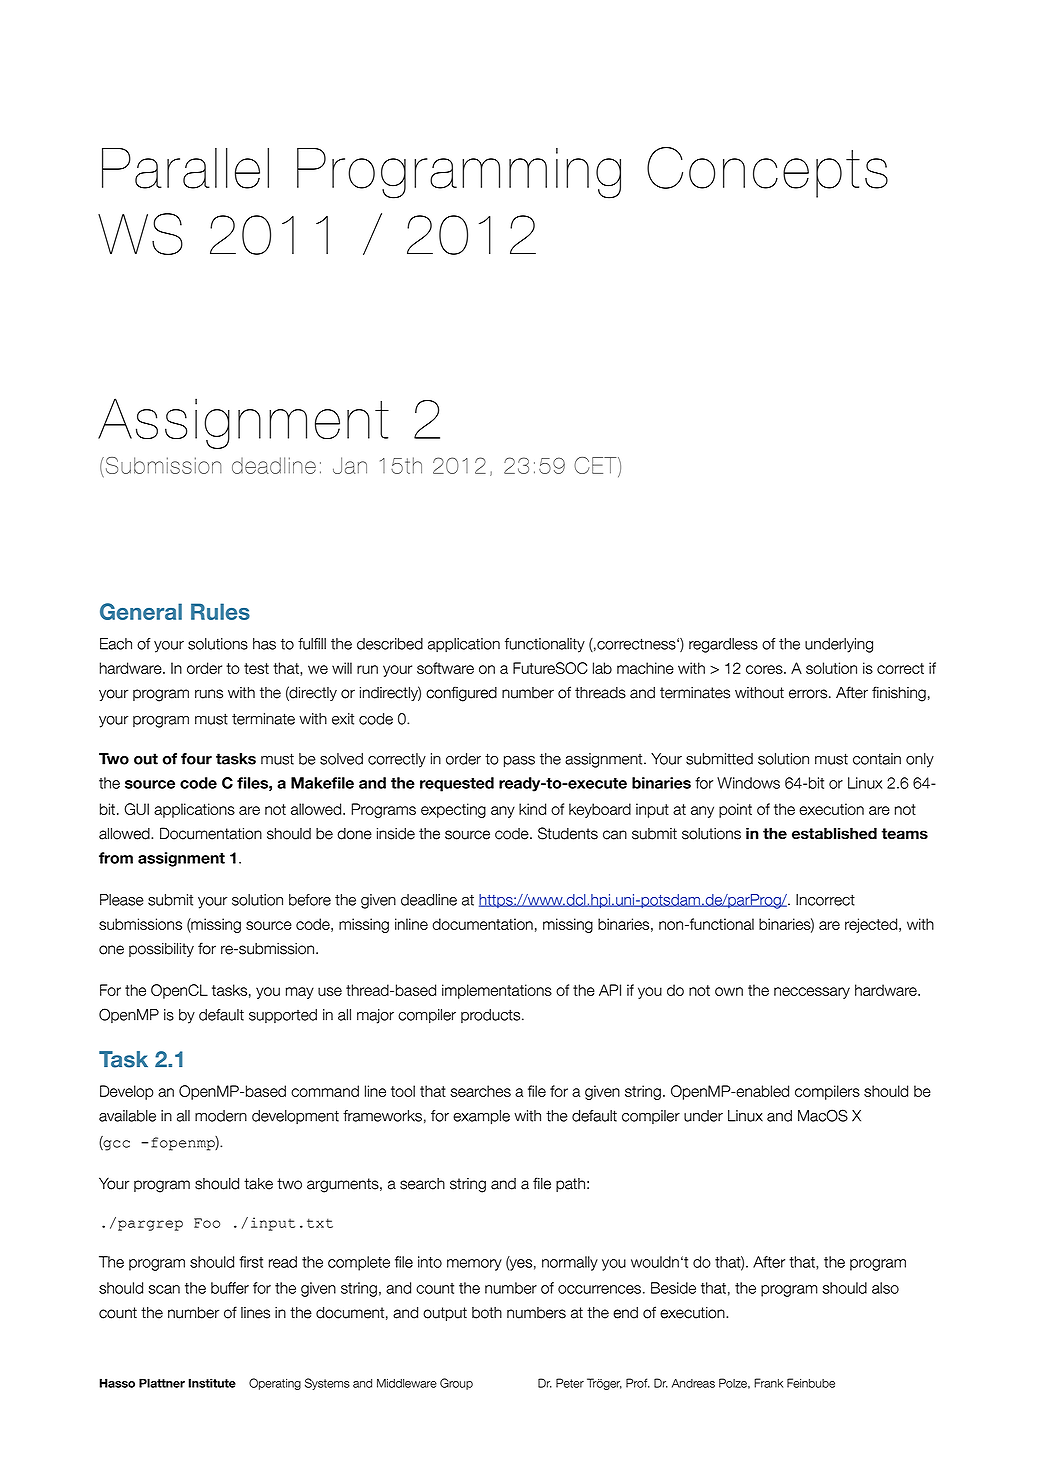  What do you see at coordinates (185, 168) in the screenshot?
I see `Parallel` at bounding box center [185, 168].
